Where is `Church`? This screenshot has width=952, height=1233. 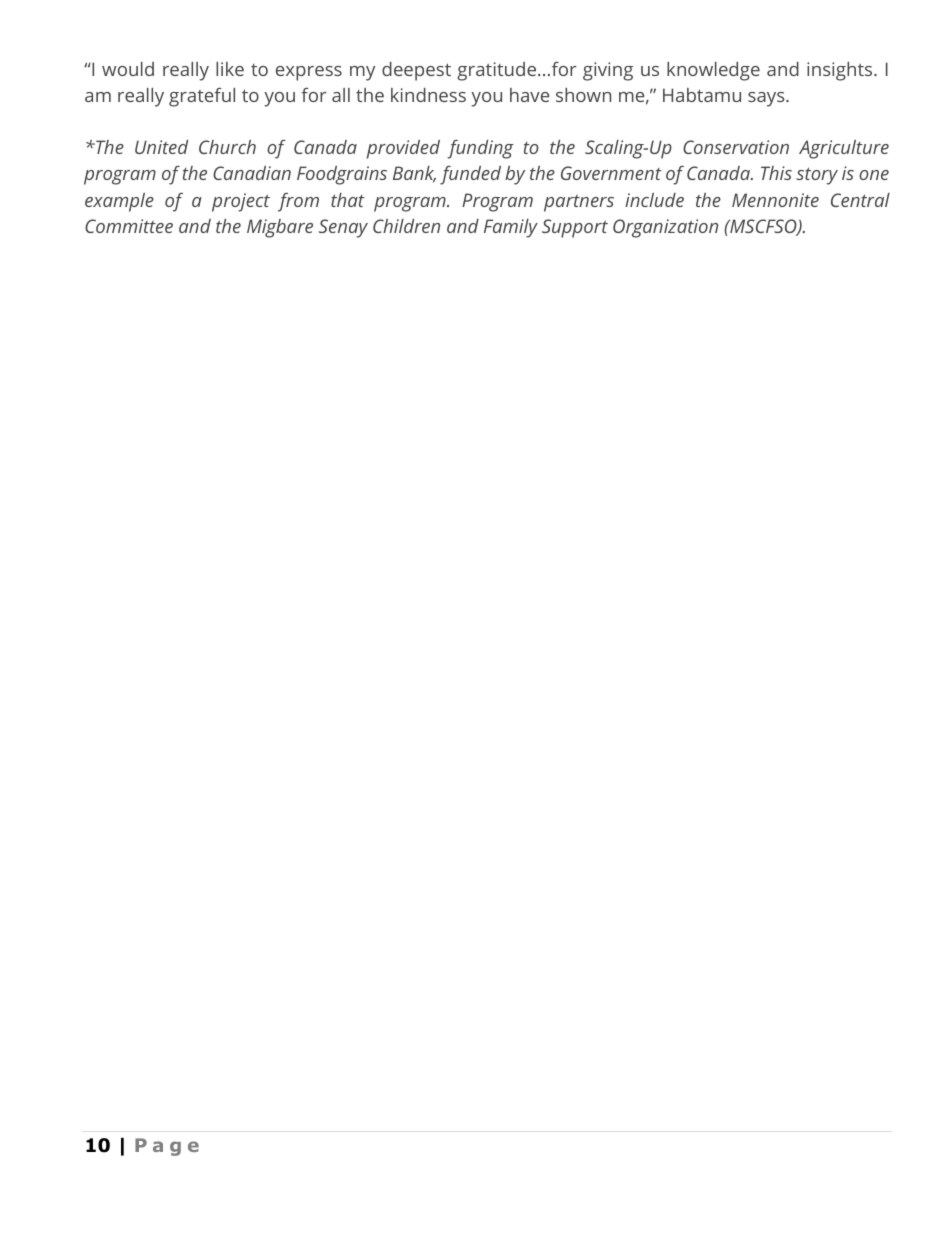 Church is located at coordinates (227, 147).
